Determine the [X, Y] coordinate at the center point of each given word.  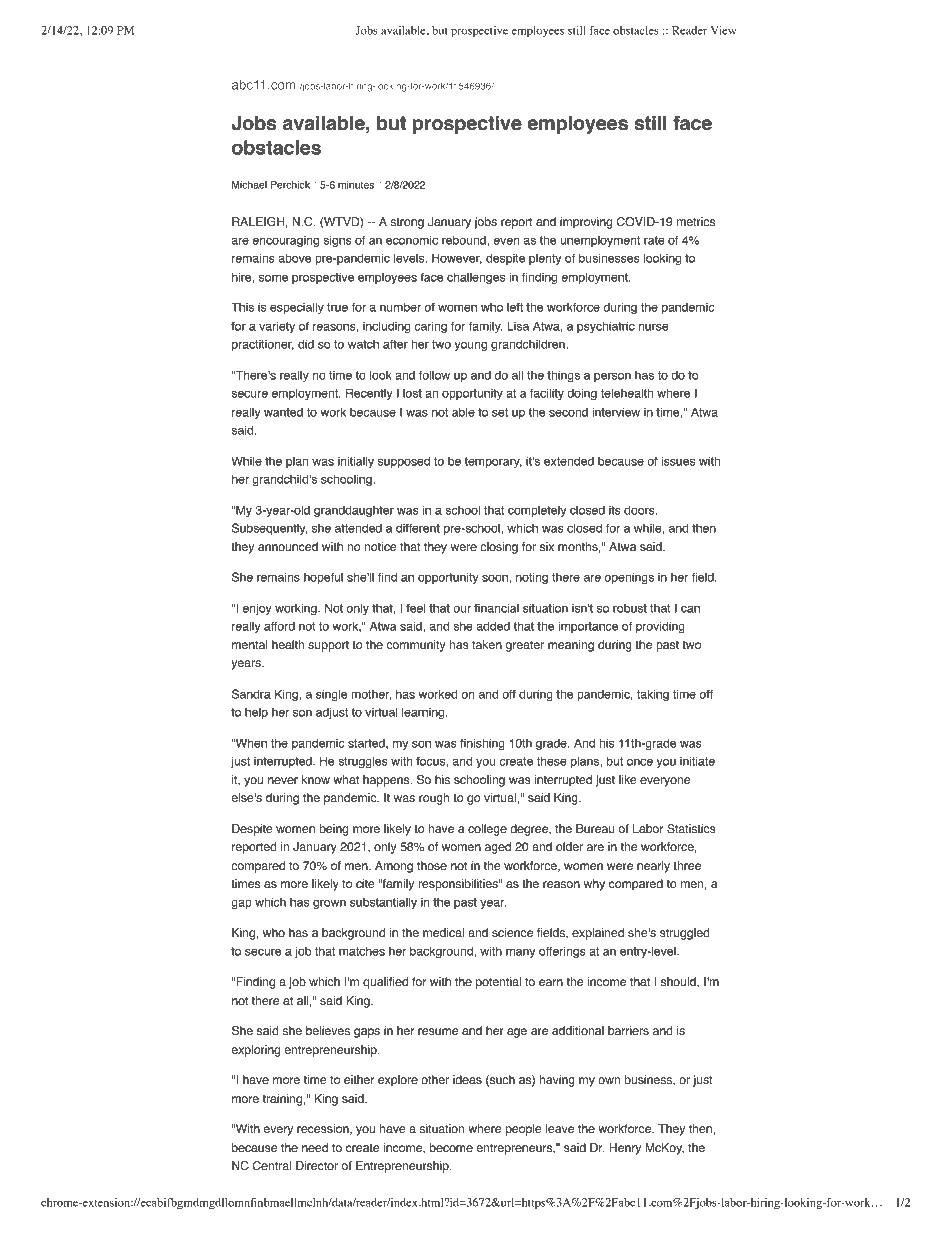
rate [654, 240]
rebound [465, 240]
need [315, 1148]
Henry [625, 1149]
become [451, 1148]
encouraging [285, 241]
